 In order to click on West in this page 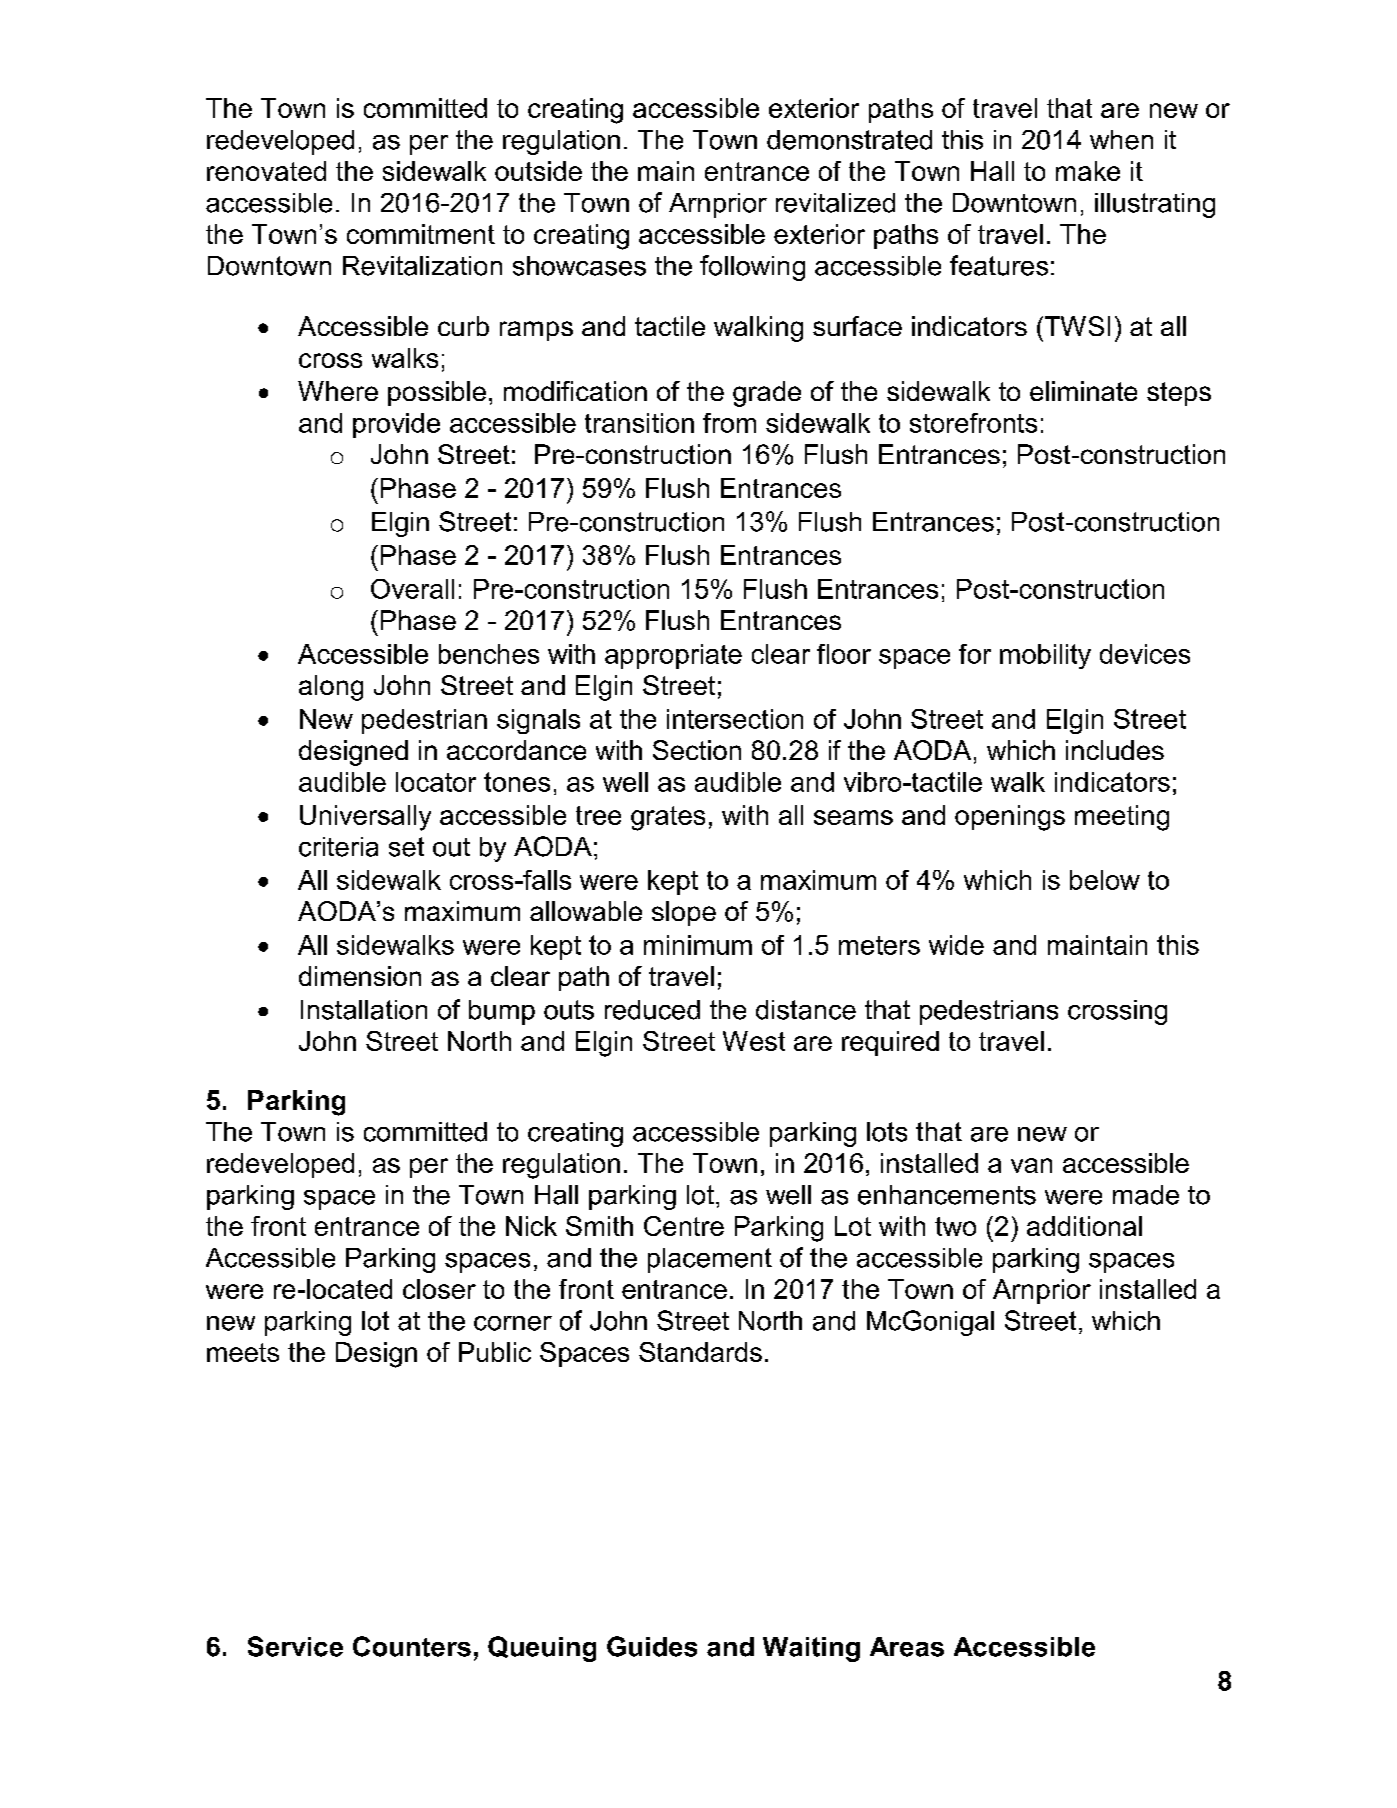, I will do `click(754, 1041)`.
